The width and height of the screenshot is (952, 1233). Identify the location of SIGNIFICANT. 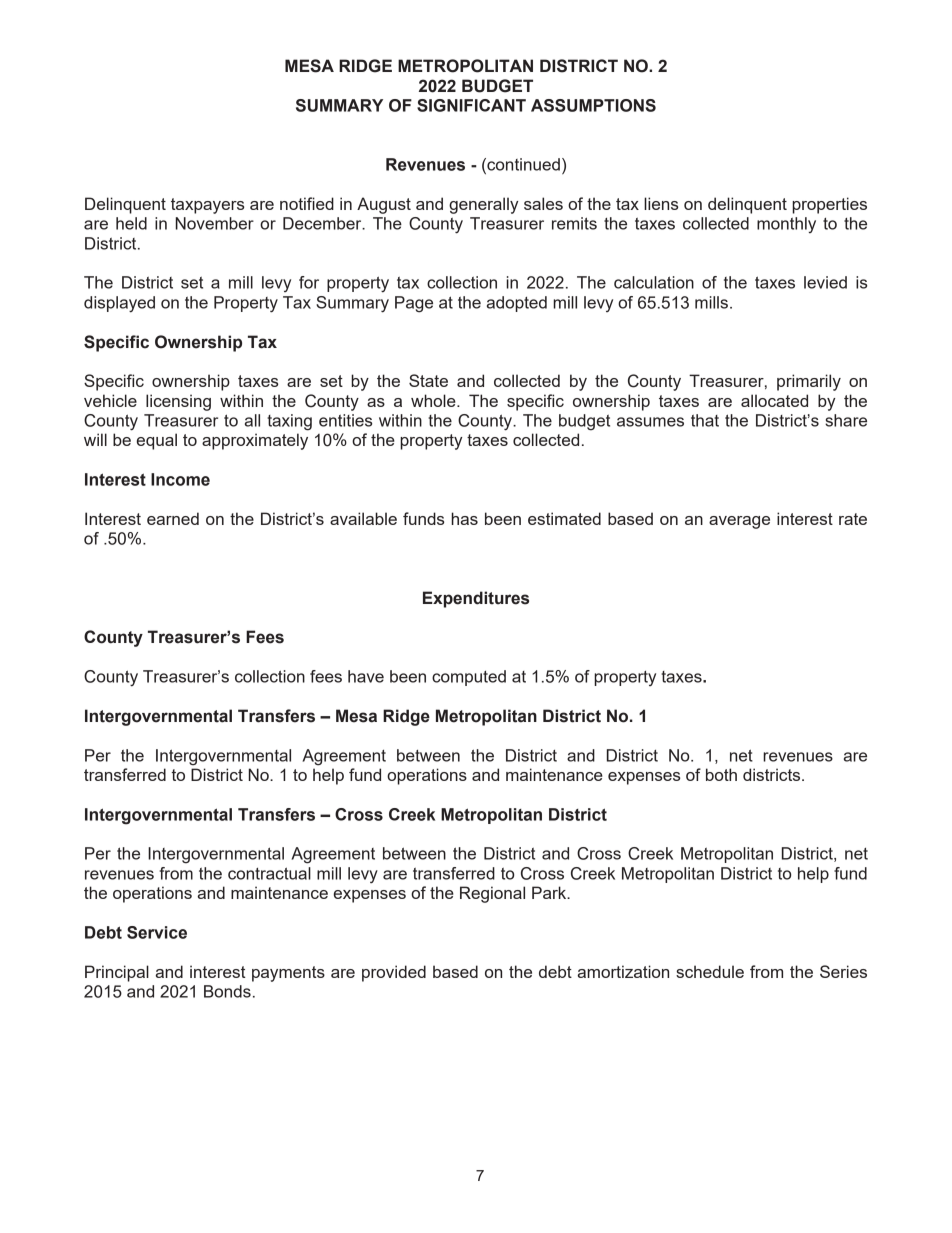
(471, 105).
